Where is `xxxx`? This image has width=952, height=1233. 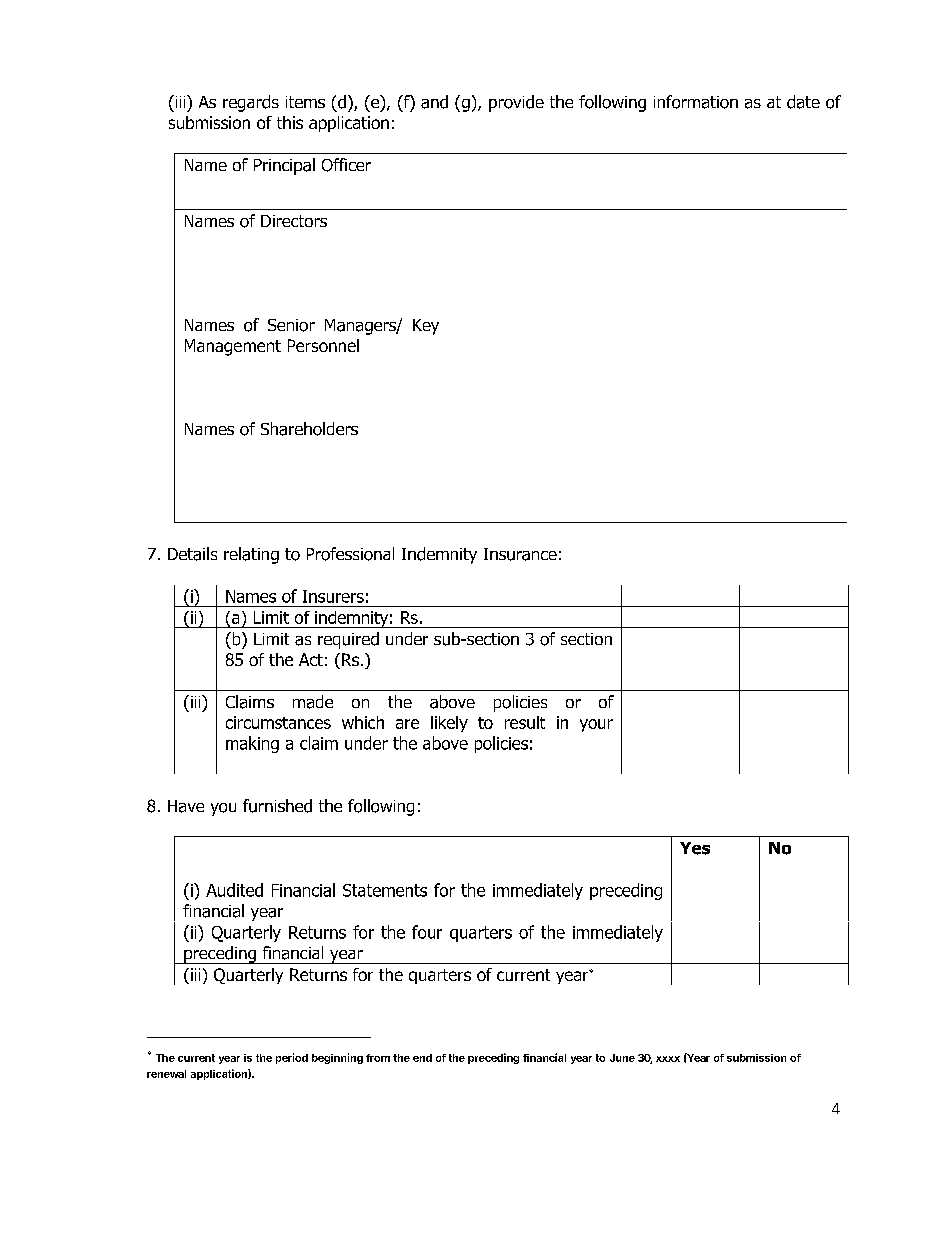
xxxx is located at coordinates (668, 1059).
